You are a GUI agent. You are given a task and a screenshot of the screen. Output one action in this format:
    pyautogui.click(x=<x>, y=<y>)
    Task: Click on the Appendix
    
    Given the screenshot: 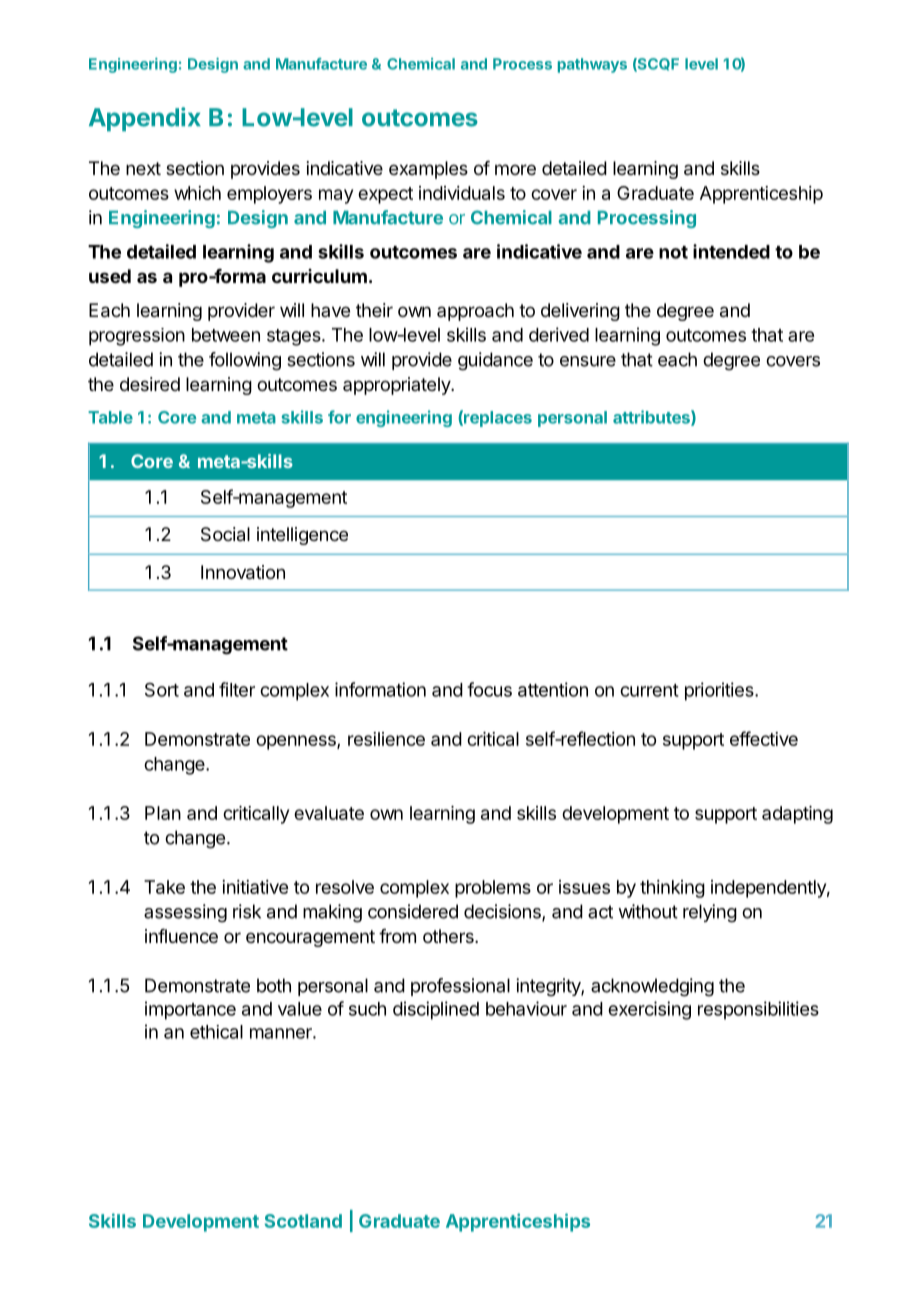 What is the action you would take?
    pyautogui.click(x=145, y=119)
